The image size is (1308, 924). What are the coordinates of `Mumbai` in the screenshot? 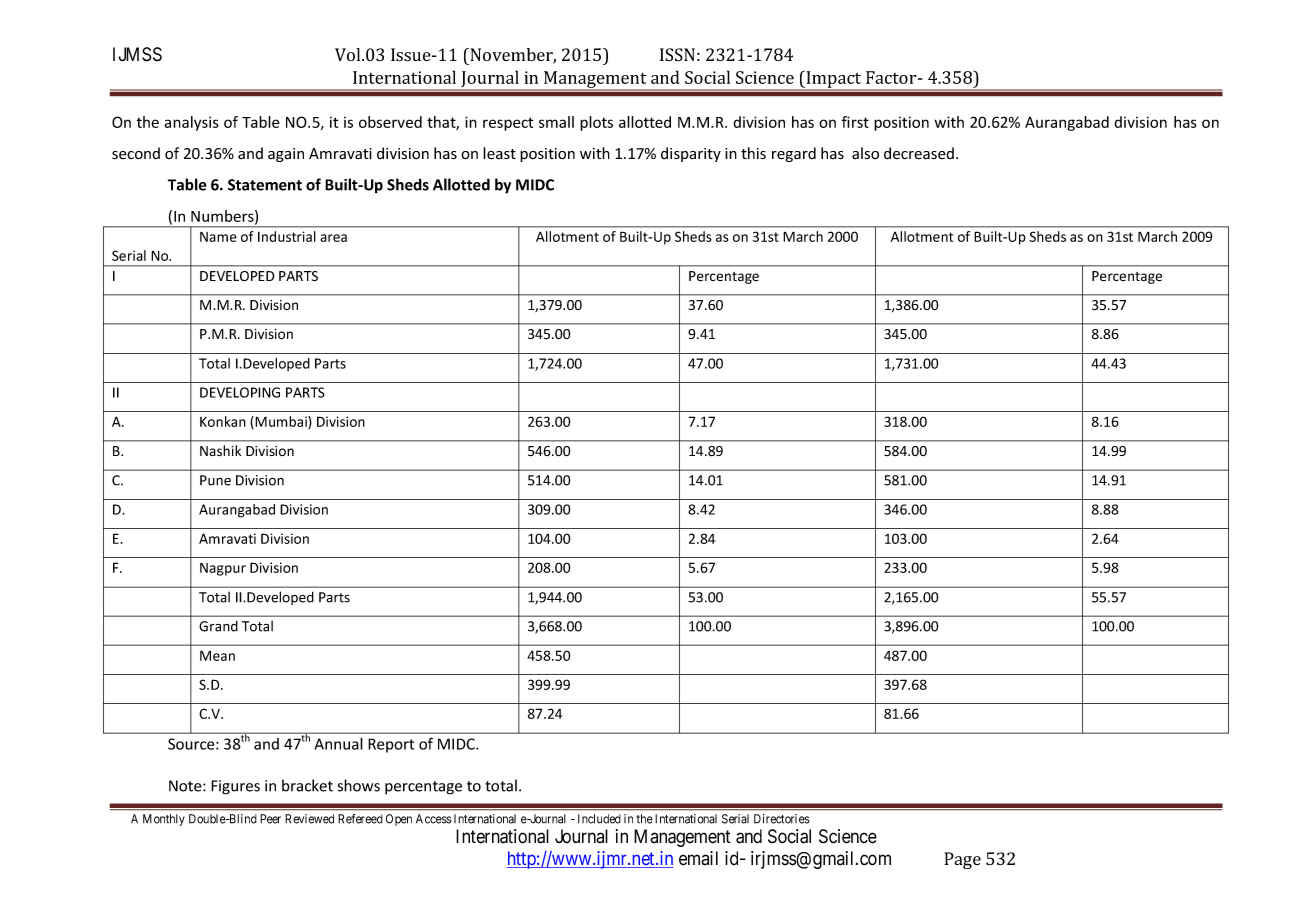 It's located at (282, 422).
